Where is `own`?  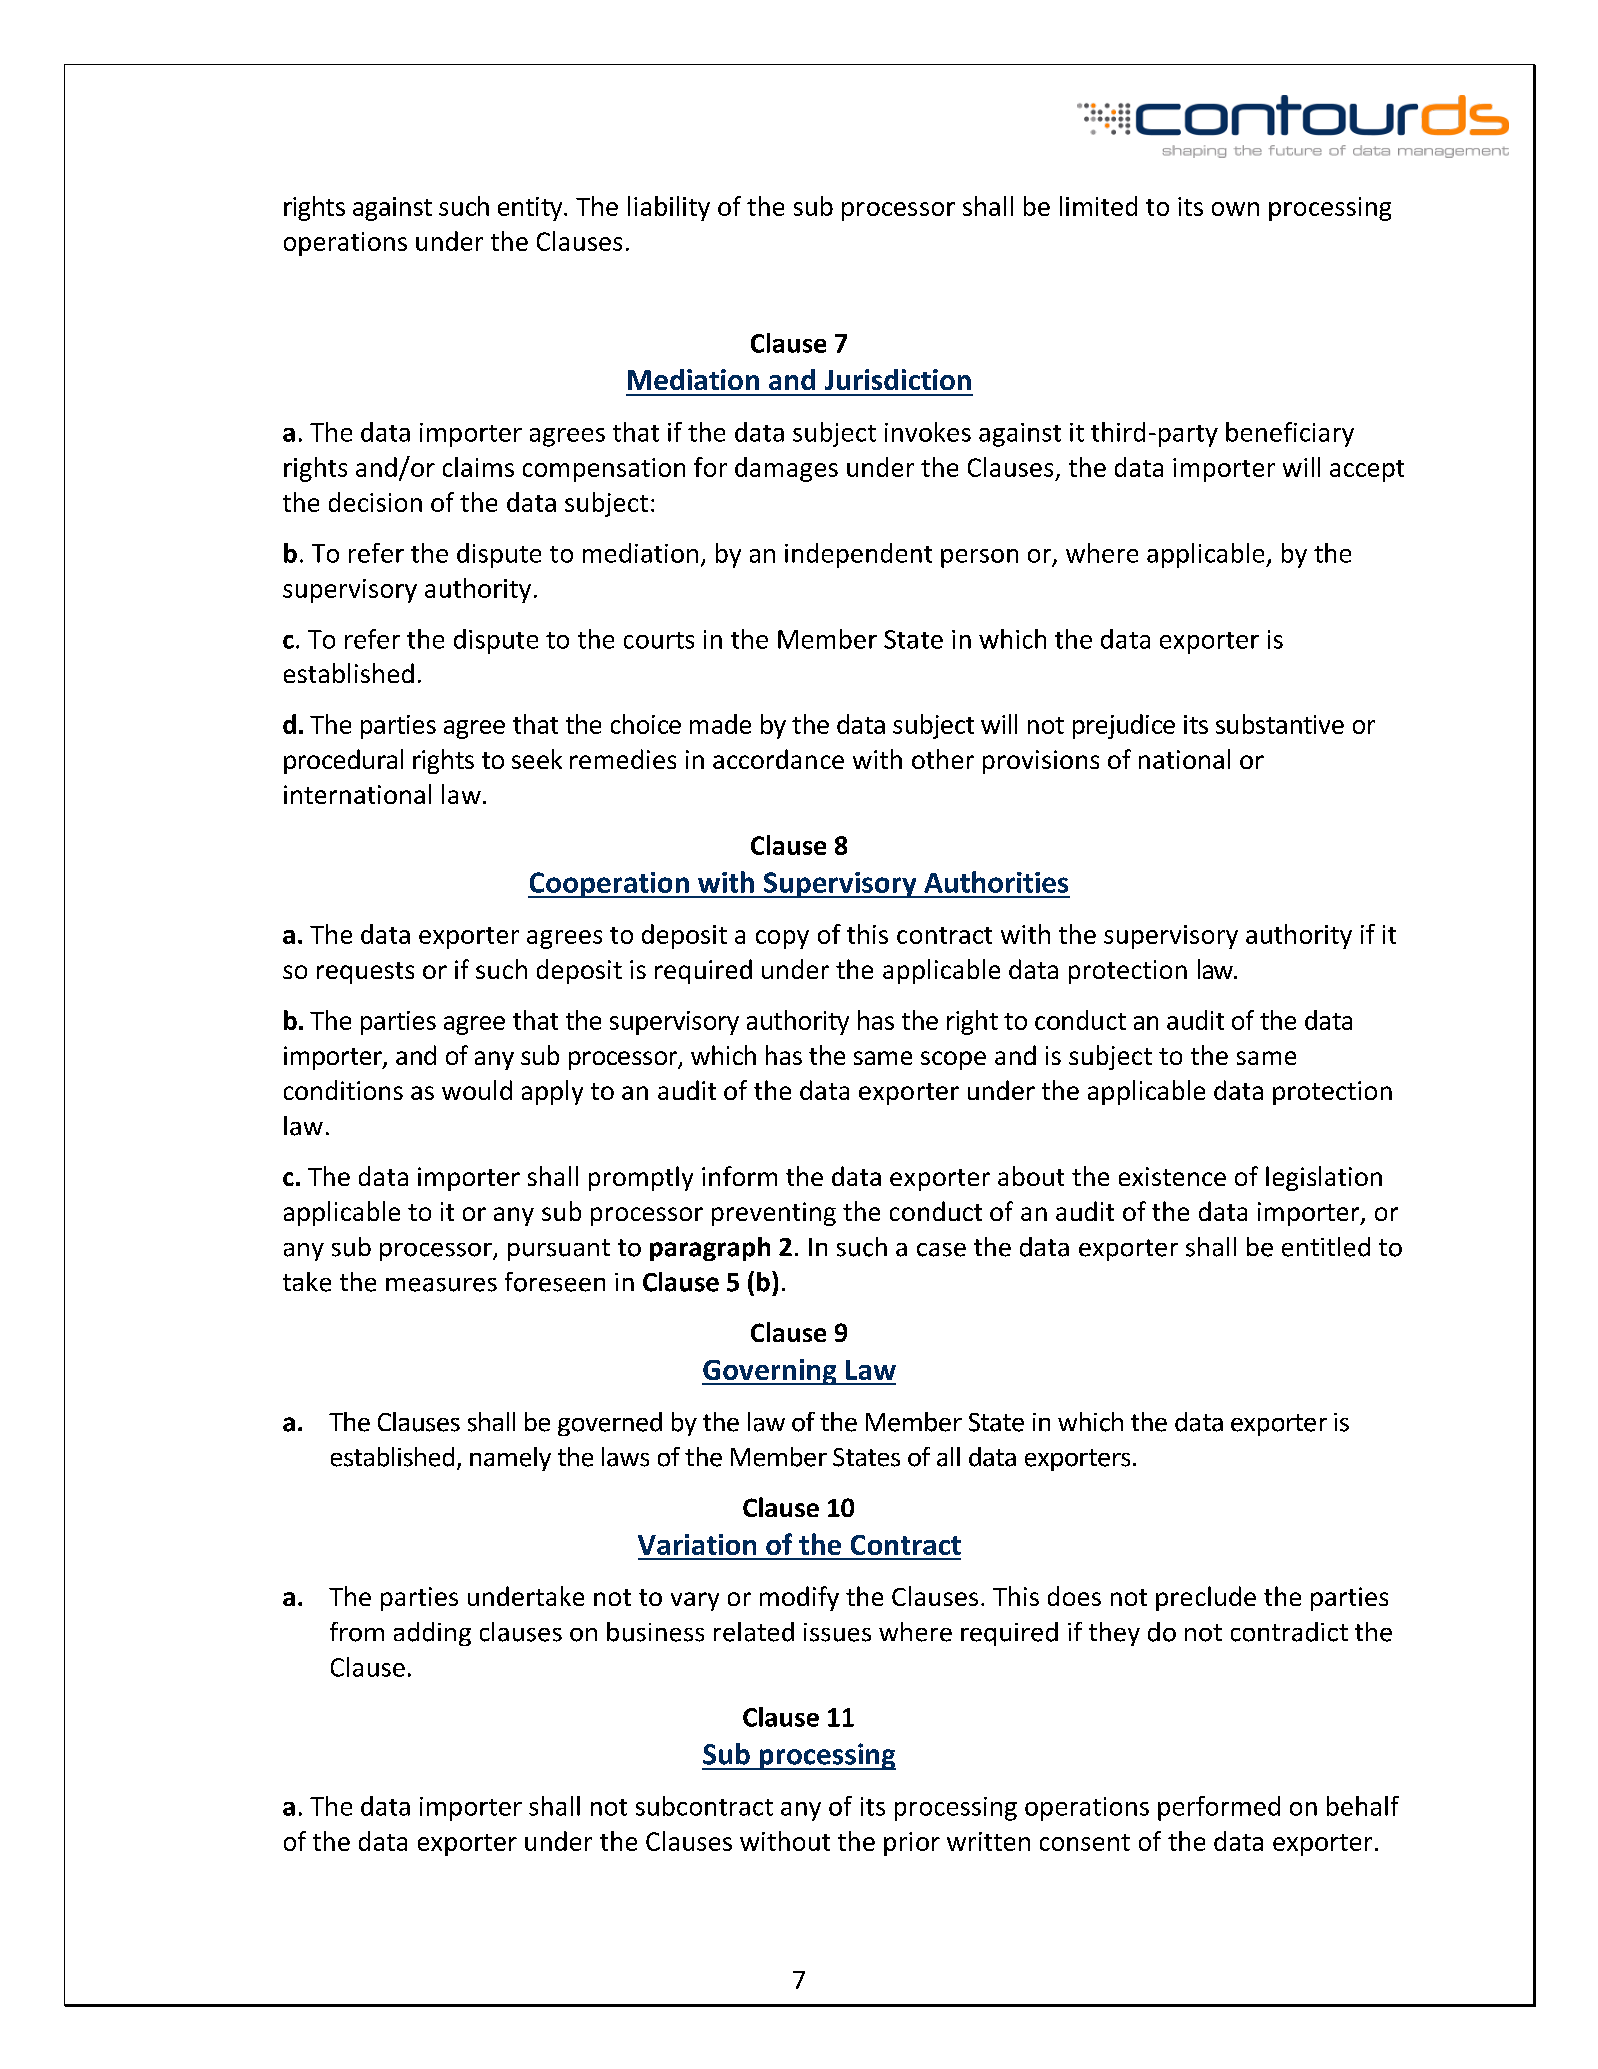
own is located at coordinates (1235, 209).
